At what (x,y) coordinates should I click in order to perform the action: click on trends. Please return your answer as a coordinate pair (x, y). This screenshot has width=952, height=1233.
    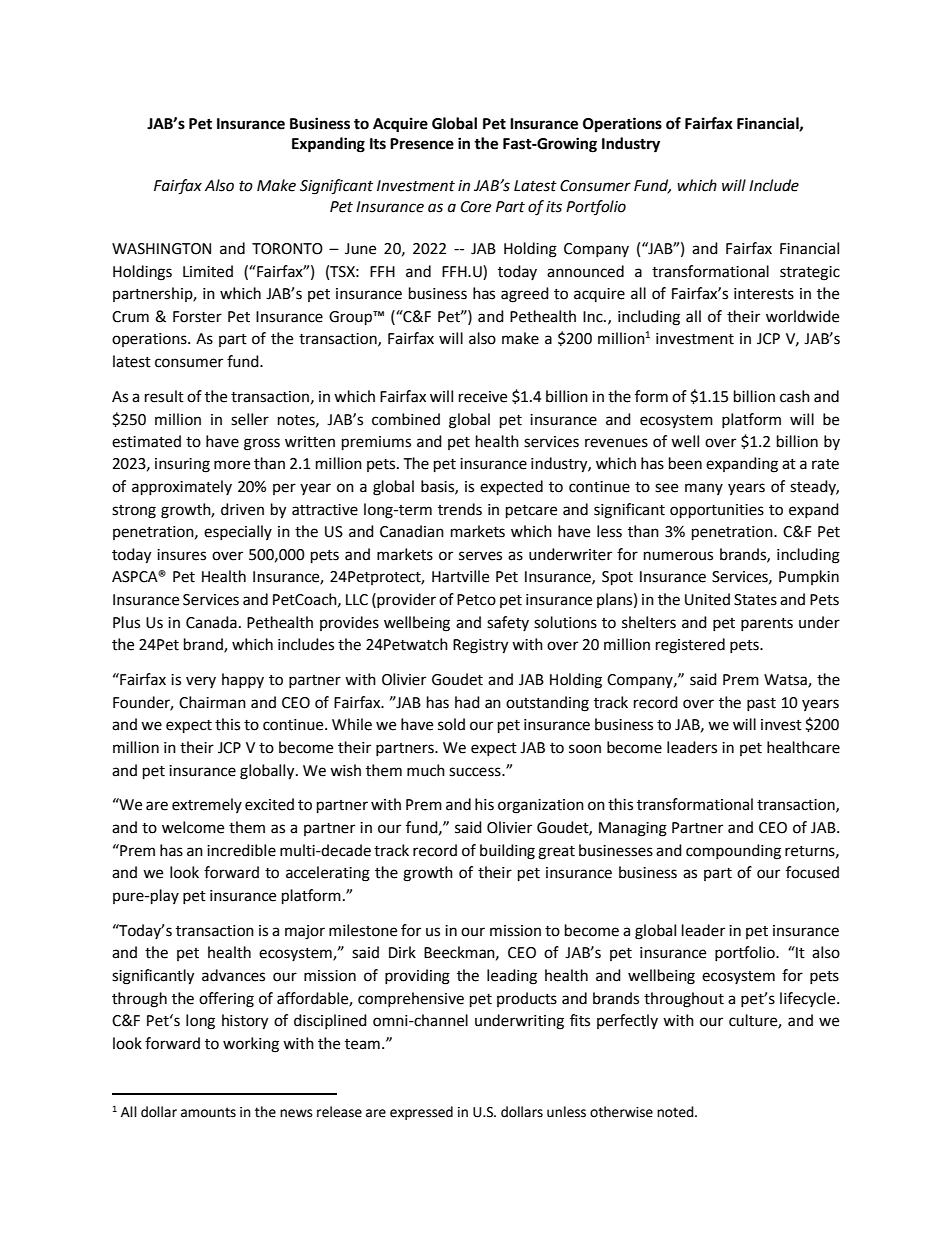
    Looking at the image, I should click on (460, 509).
